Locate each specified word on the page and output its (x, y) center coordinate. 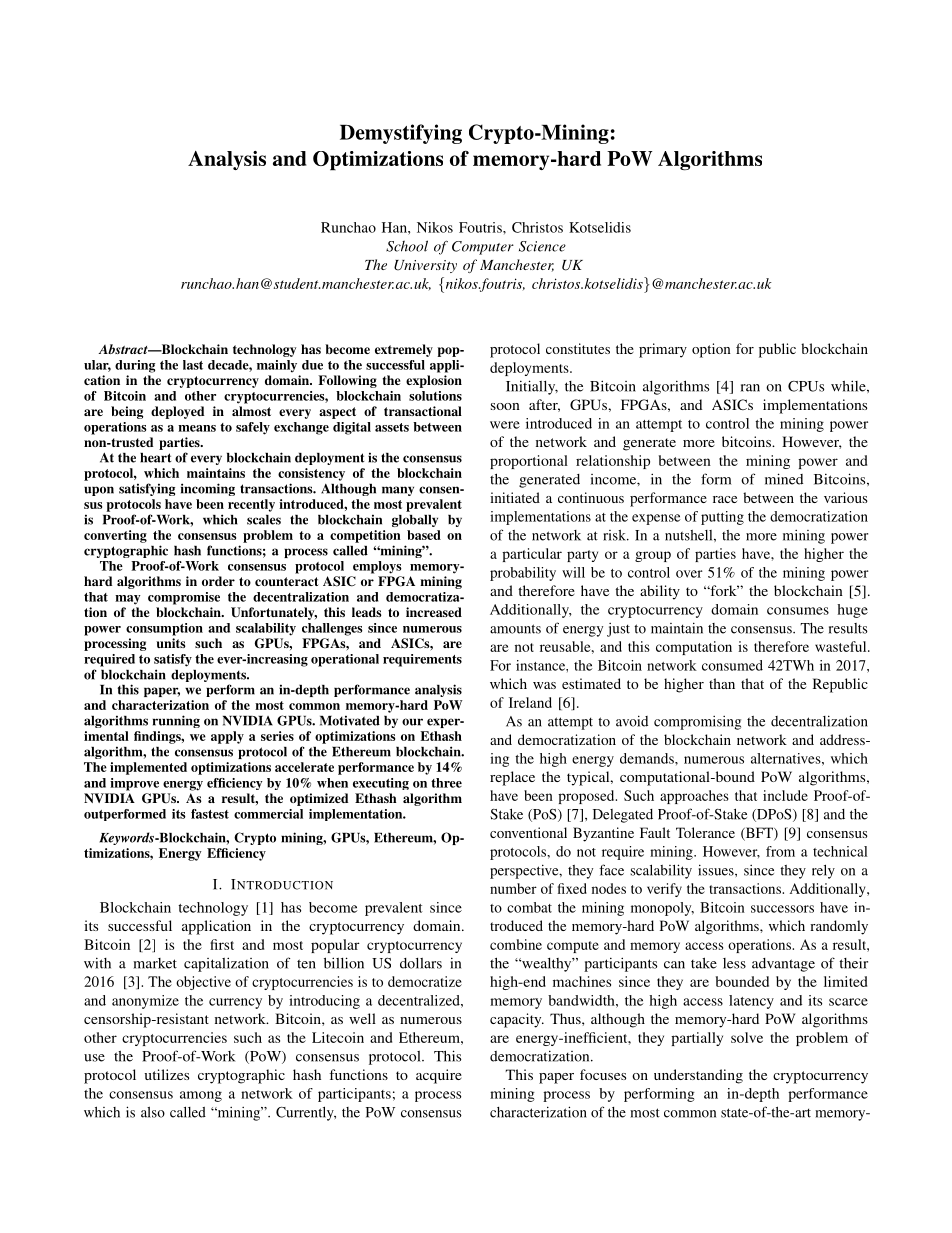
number (513, 888)
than (722, 683)
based (424, 535)
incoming (208, 489)
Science (542, 246)
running (176, 721)
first (222, 944)
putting (722, 518)
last (193, 365)
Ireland (530, 702)
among (201, 1096)
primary (663, 350)
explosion (434, 381)
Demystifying (401, 134)
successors (782, 909)
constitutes (578, 348)
